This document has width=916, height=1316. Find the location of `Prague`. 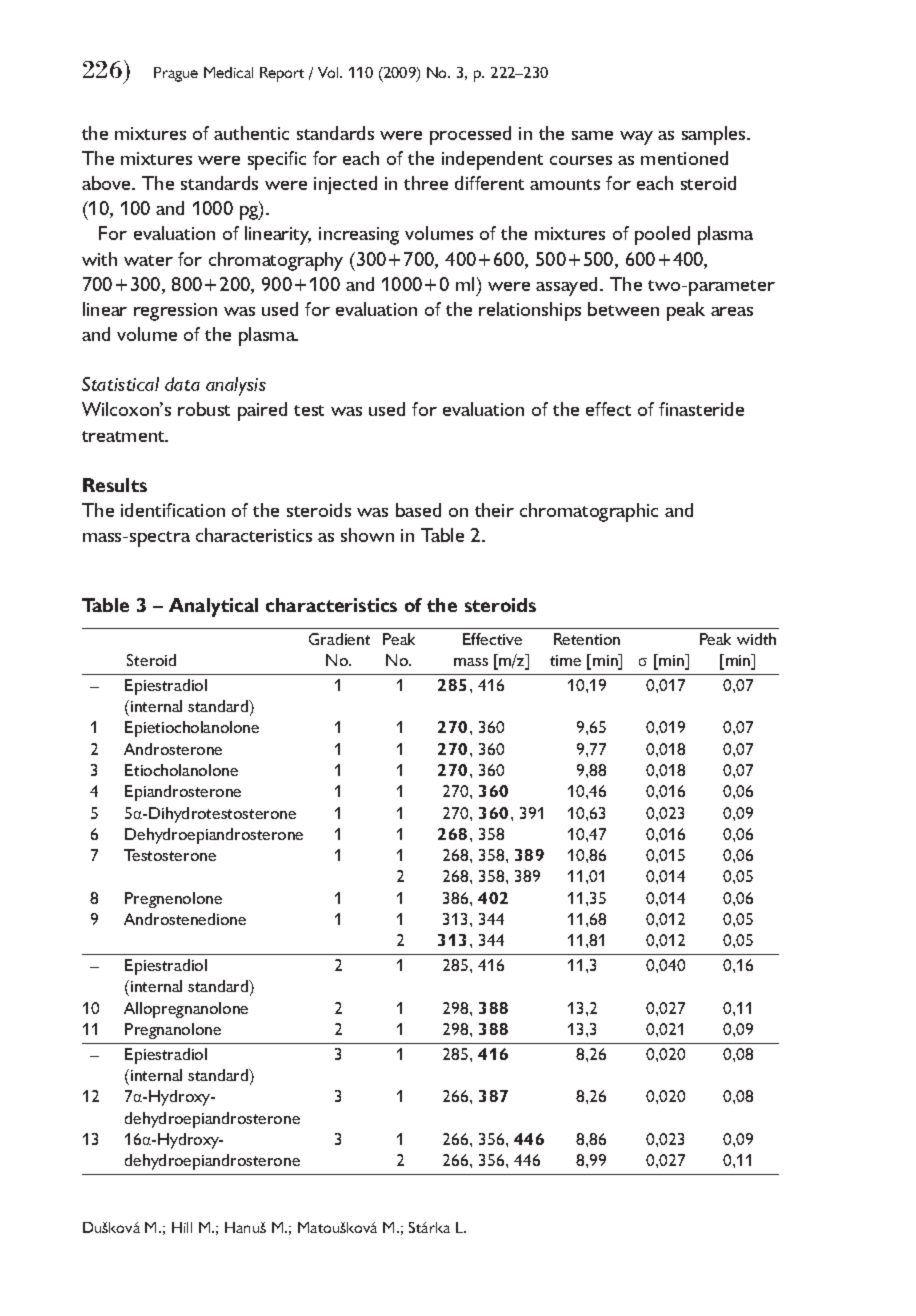

Prague is located at coordinates (176, 74).
